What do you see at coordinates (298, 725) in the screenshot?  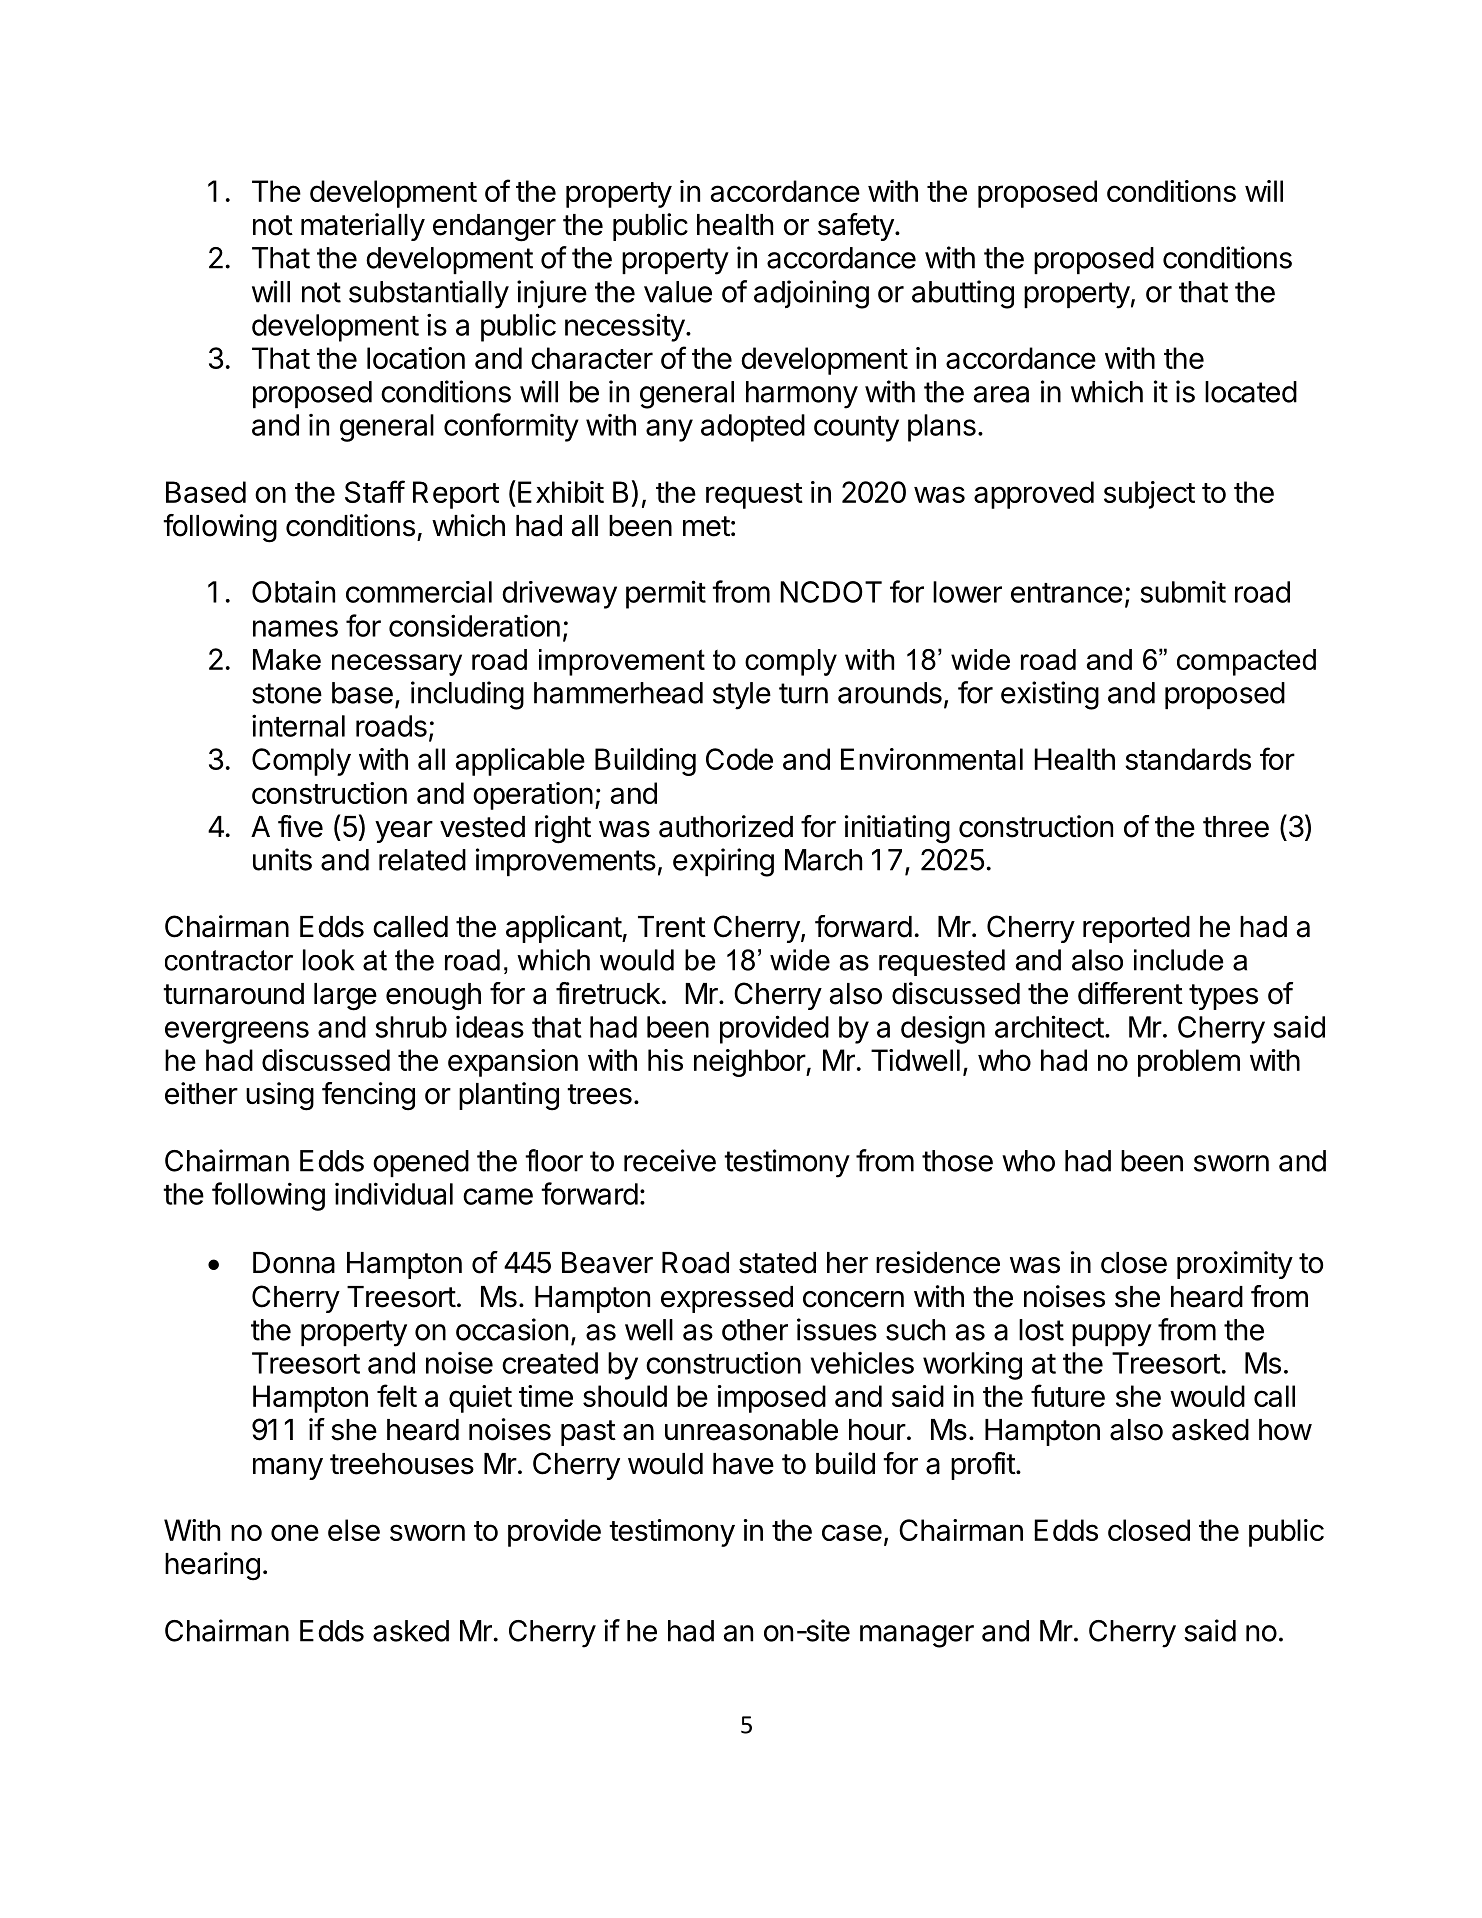 I see `internal` at bounding box center [298, 725].
